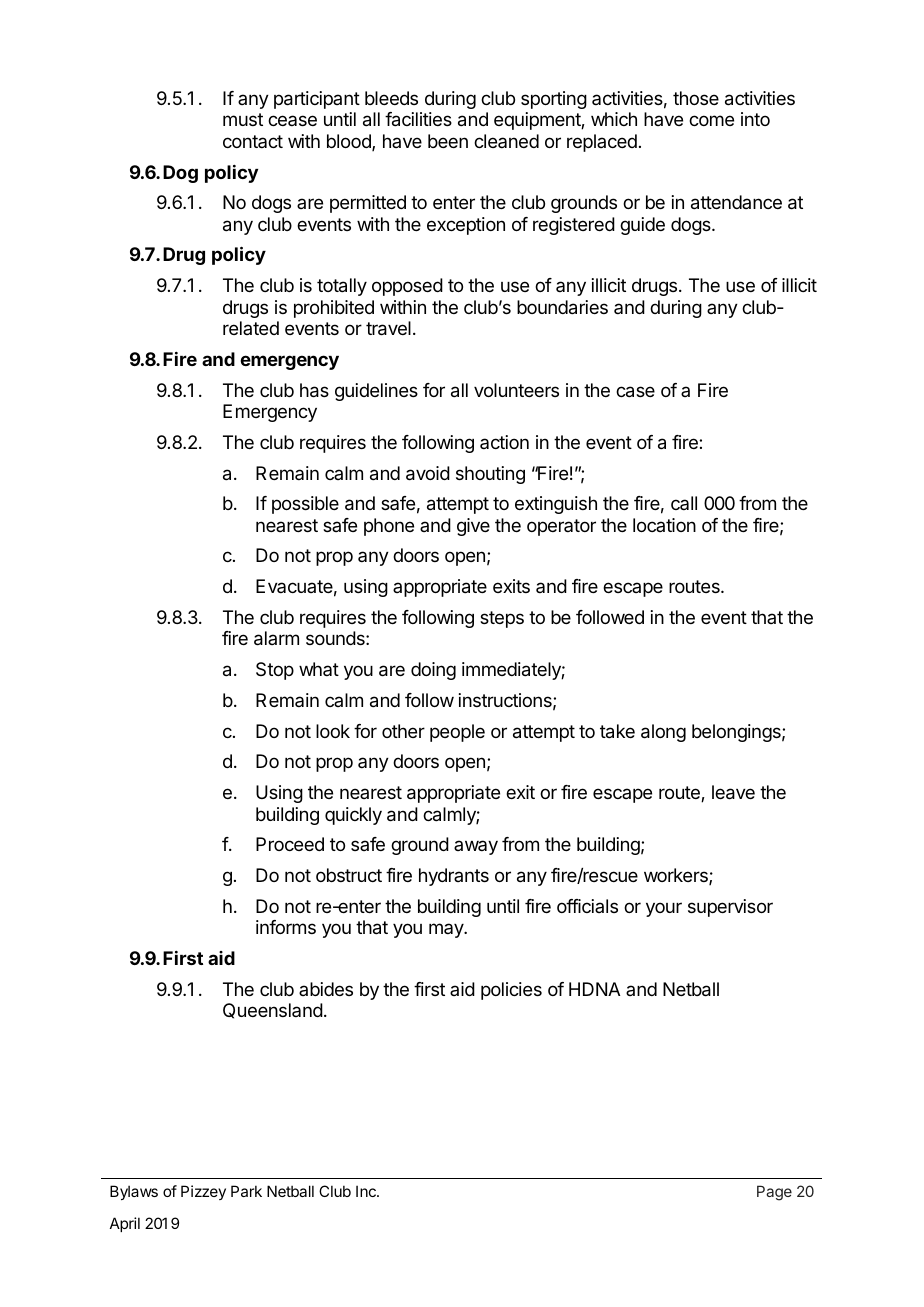  Describe the element at coordinates (511, 991) in the screenshot. I see `policies` at that location.
